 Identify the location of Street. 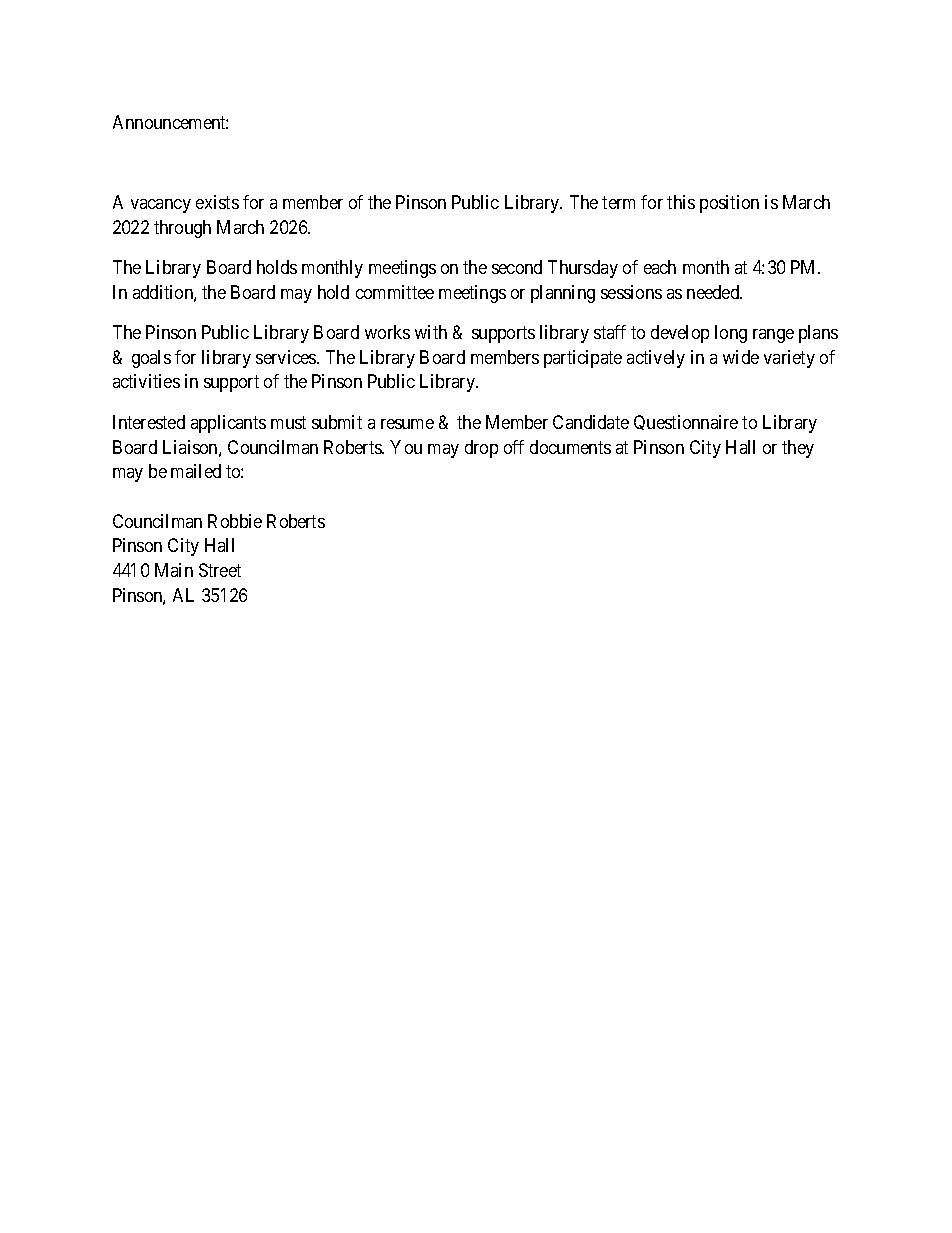
(220, 570).
